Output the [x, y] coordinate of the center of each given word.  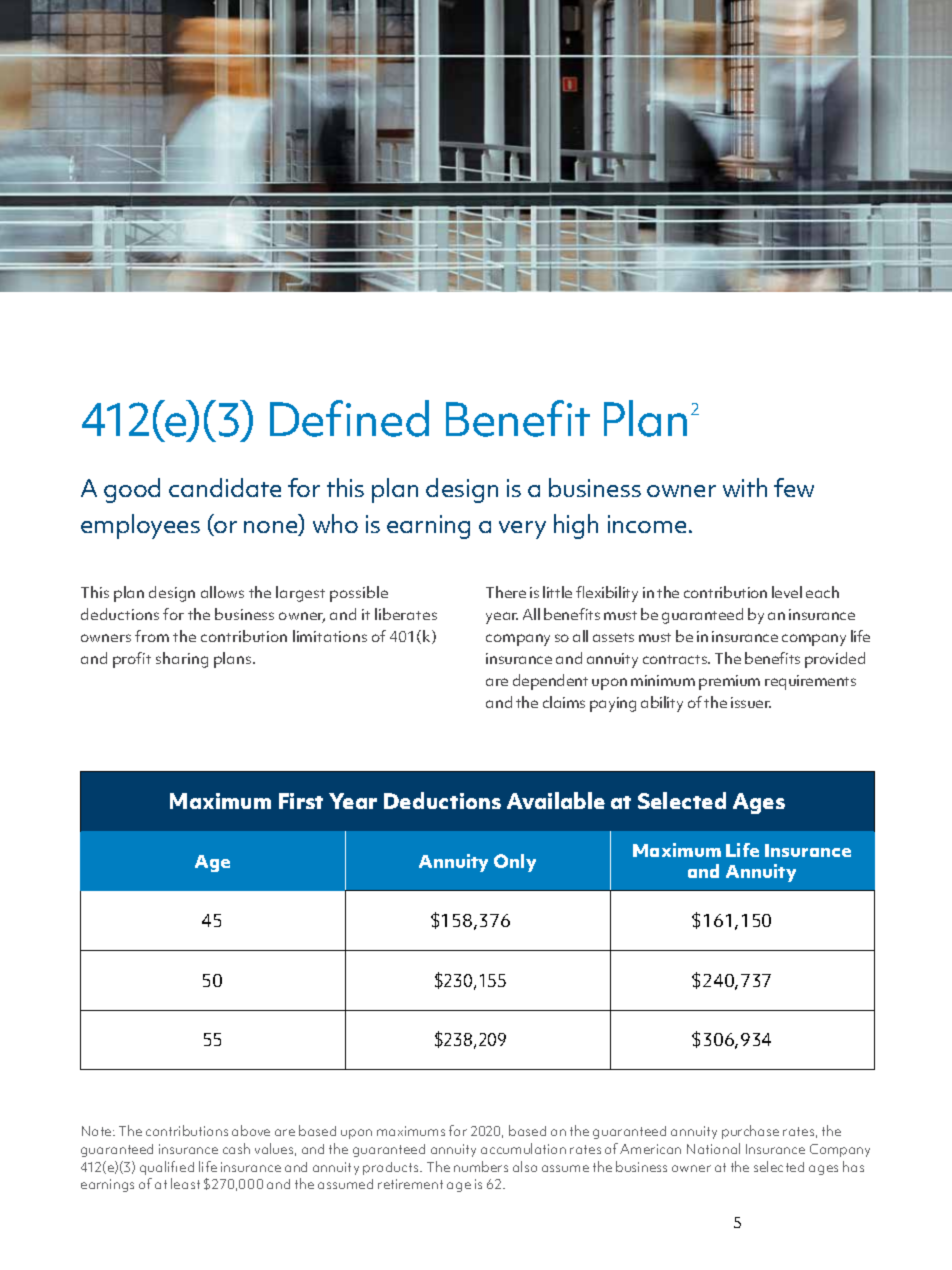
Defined [349, 418]
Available [556, 800]
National [713, 1148]
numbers [481, 1166]
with [745, 487]
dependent [550, 682]
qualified [167, 1168]
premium [729, 682]
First [301, 801]
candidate [225, 487]
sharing [182, 660]
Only [515, 863]
